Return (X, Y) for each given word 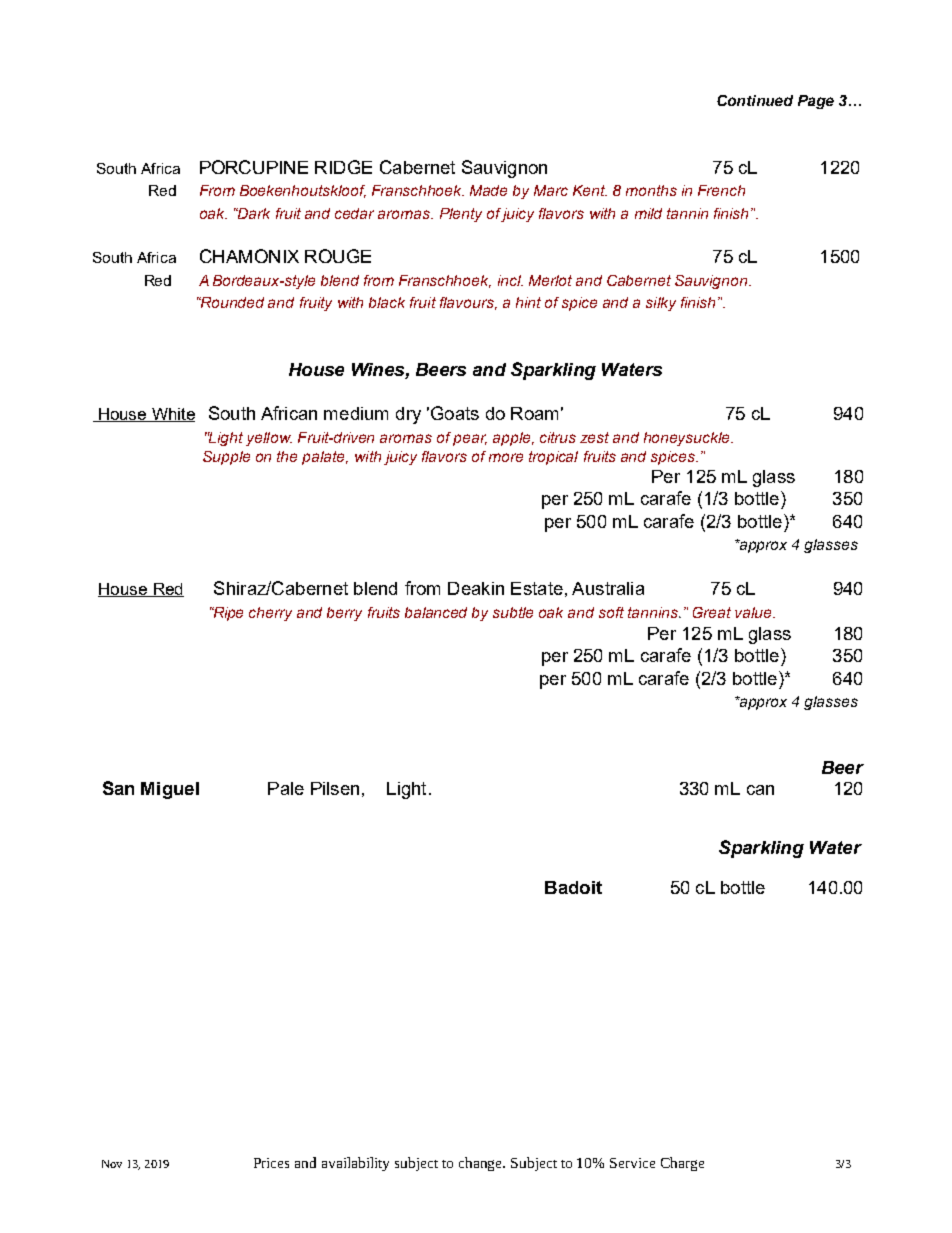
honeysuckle (688, 439)
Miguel (170, 790)
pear (470, 440)
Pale (286, 788)
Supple (226, 458)
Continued (755, 100)
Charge (682, 1164)
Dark (253, 213)
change (482, 1164)
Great (712, 612)
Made (488, 190)
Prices (271, 1163)
